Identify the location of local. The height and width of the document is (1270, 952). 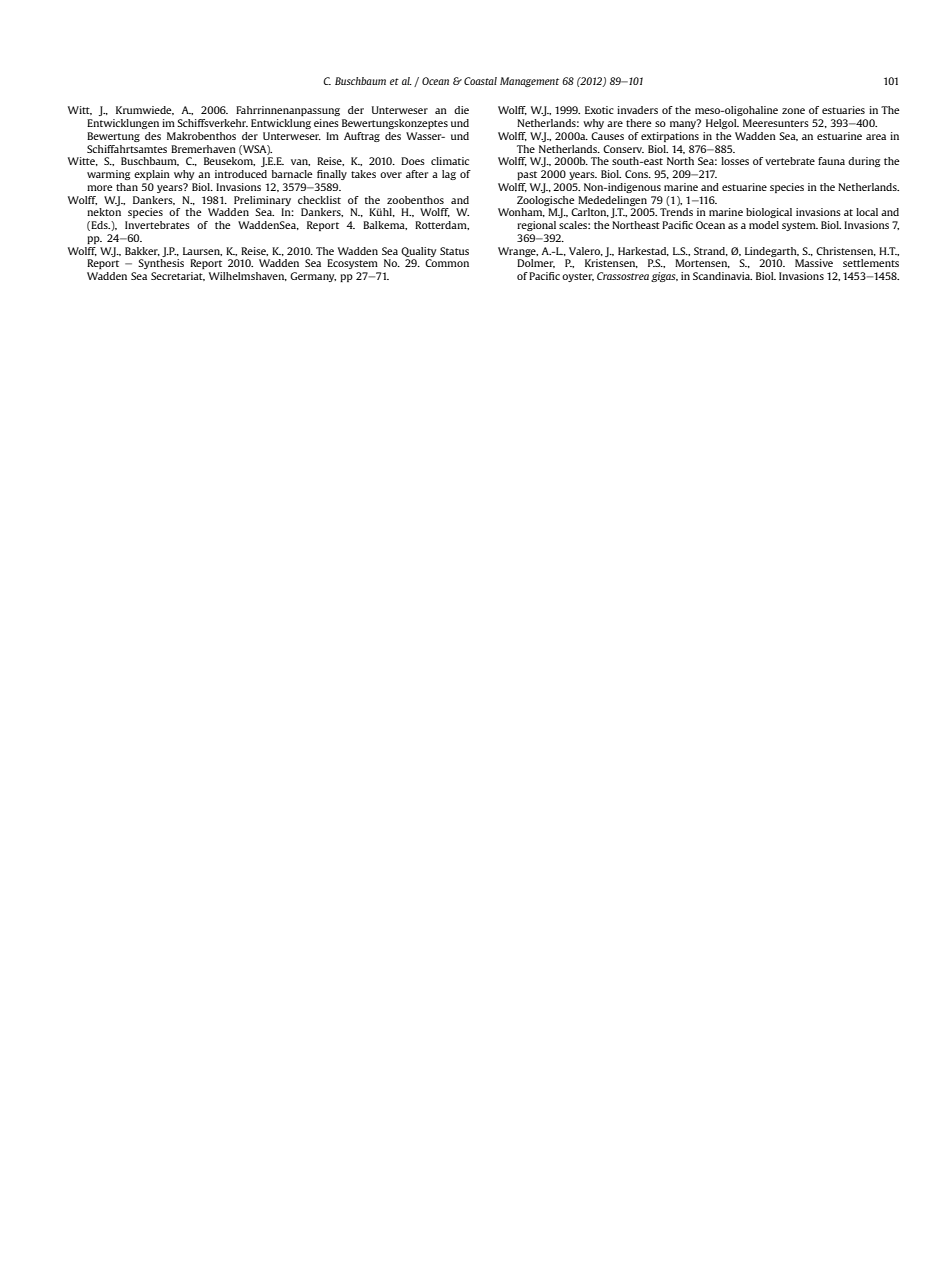
(867, 212).
